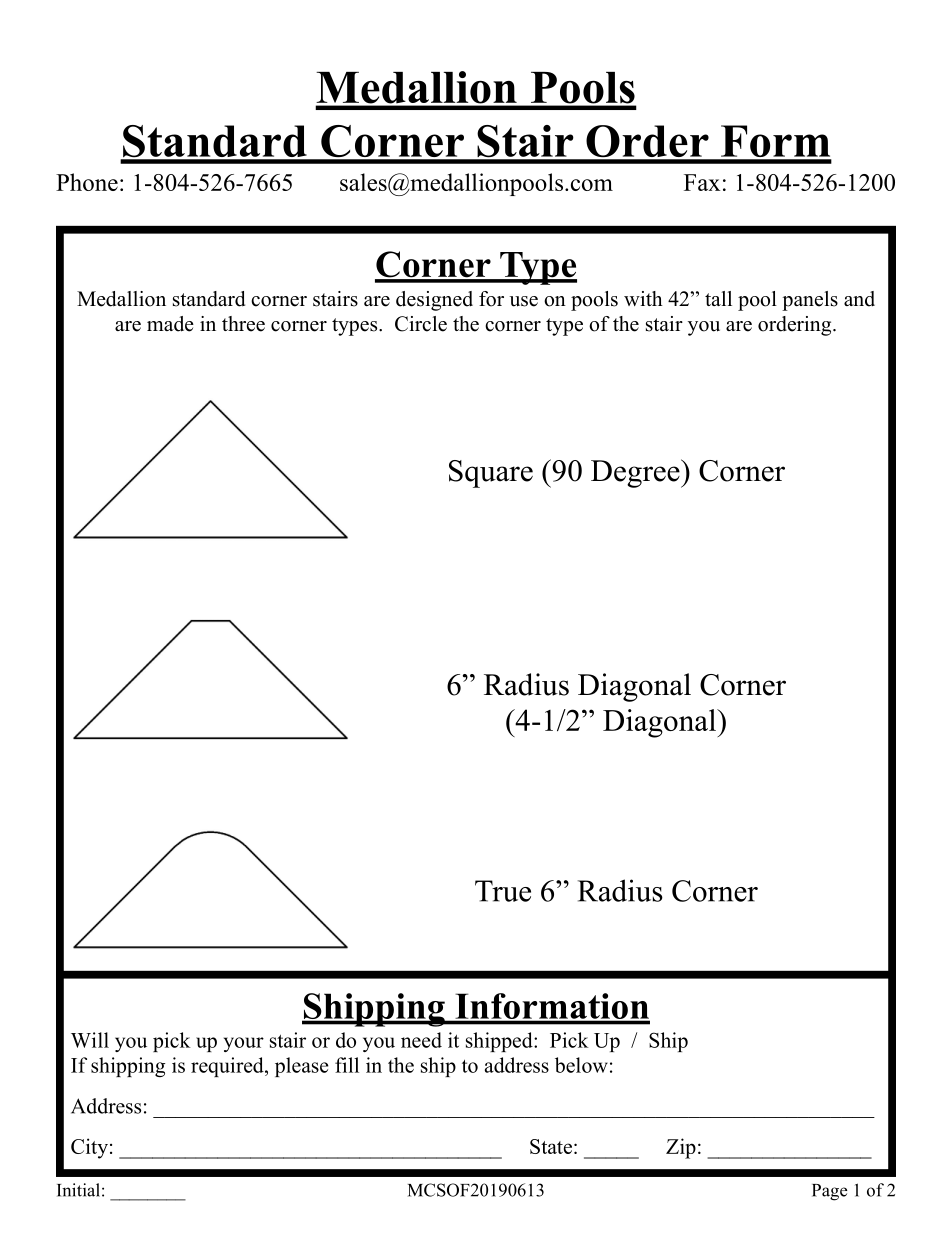 This page has height=1233, width=952. What do you see at coordinates (702, 182) in the page?
I see `Fax` at bounding box center [702, 182].
